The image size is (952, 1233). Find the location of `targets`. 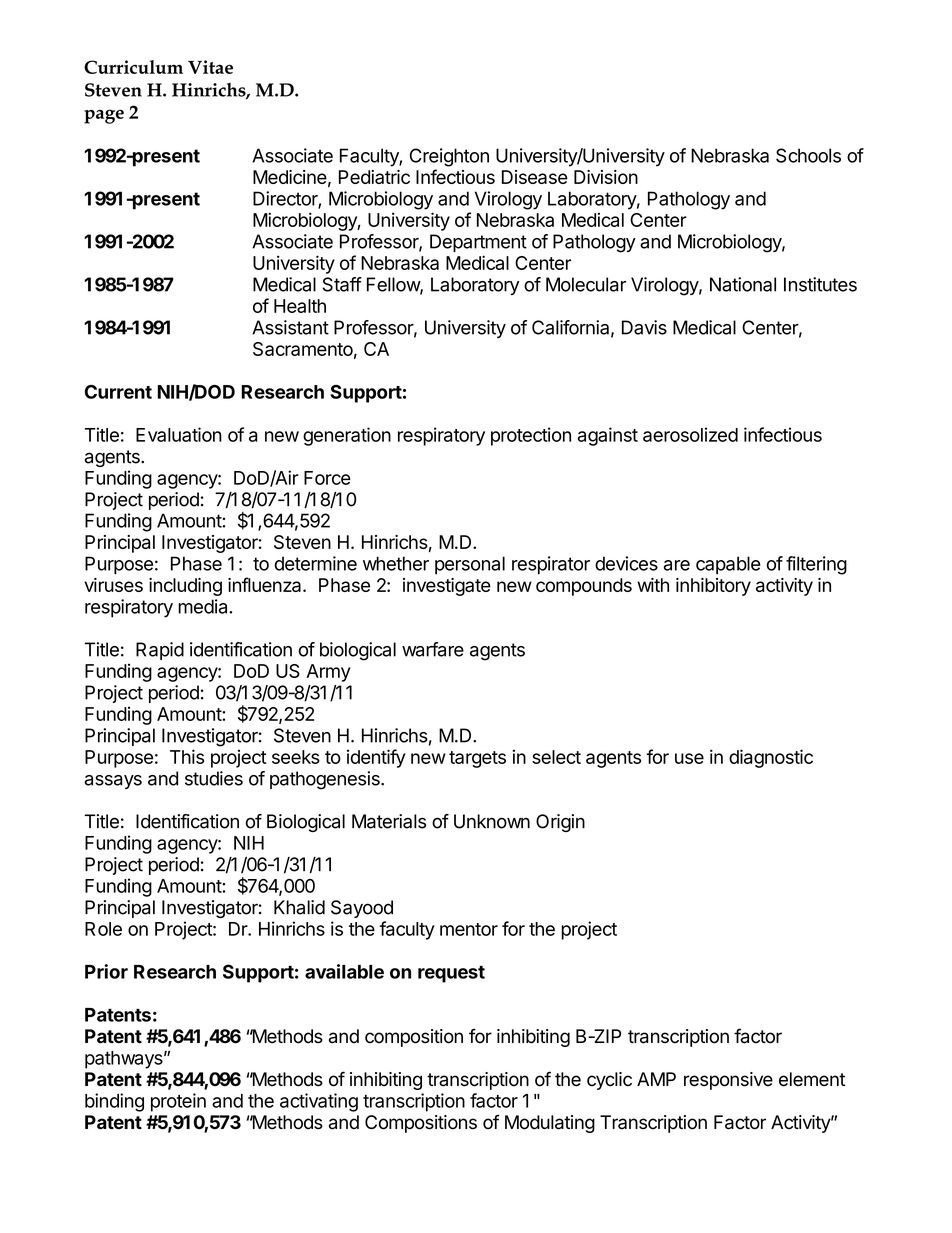

targets is located at coordinates (477, 759).
